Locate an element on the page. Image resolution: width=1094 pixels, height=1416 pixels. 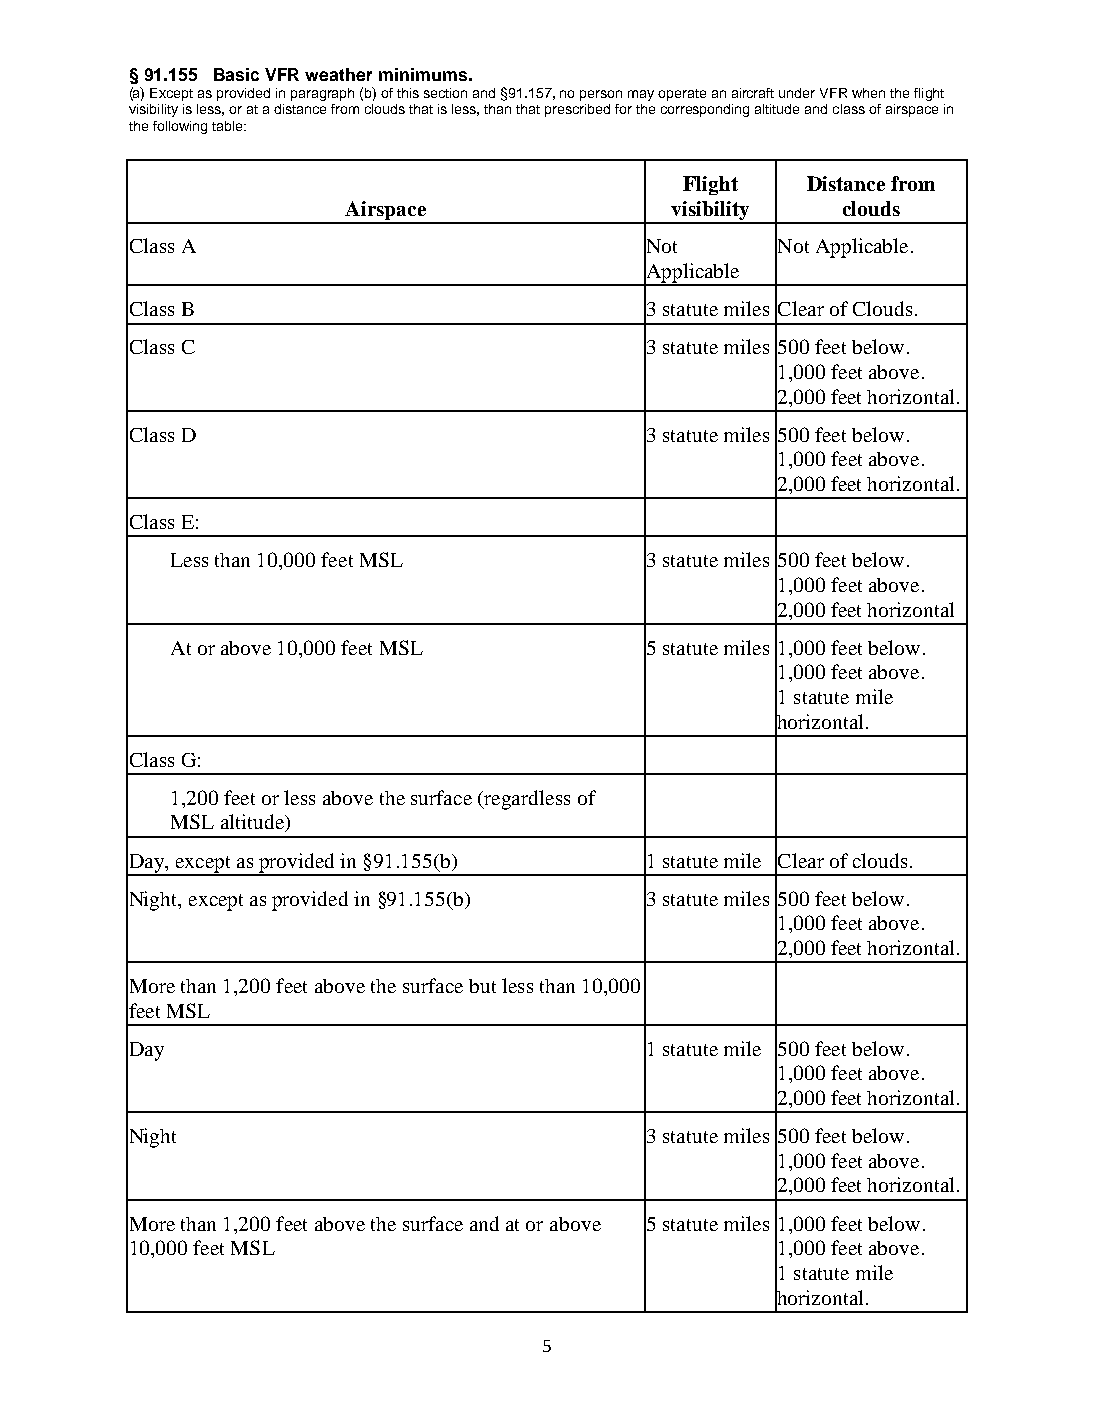
Basic is located at coordinates (236, 74).
